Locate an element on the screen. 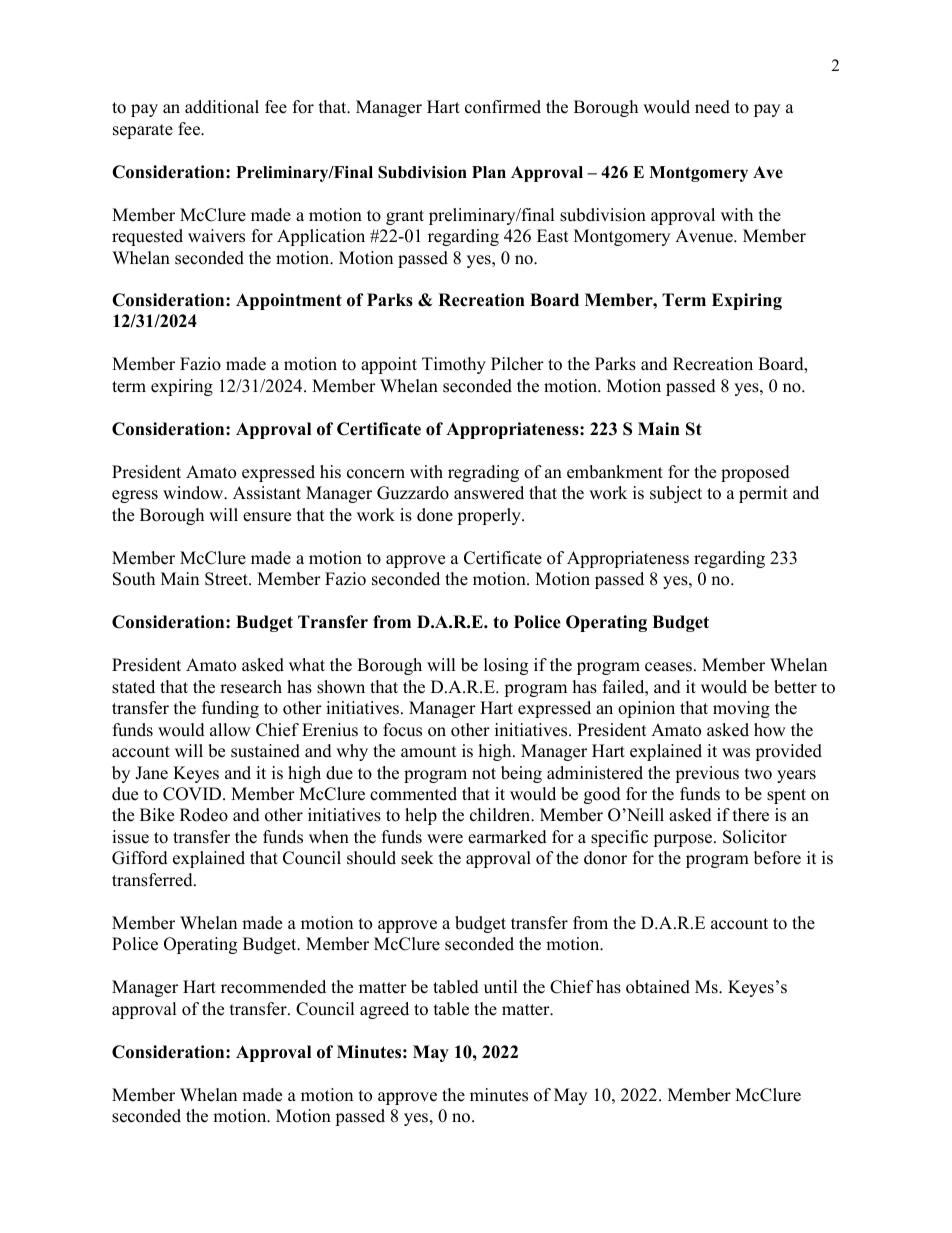 This screenshot has width=952, height=1233. confirmed is located at coordinates (503, 107).
